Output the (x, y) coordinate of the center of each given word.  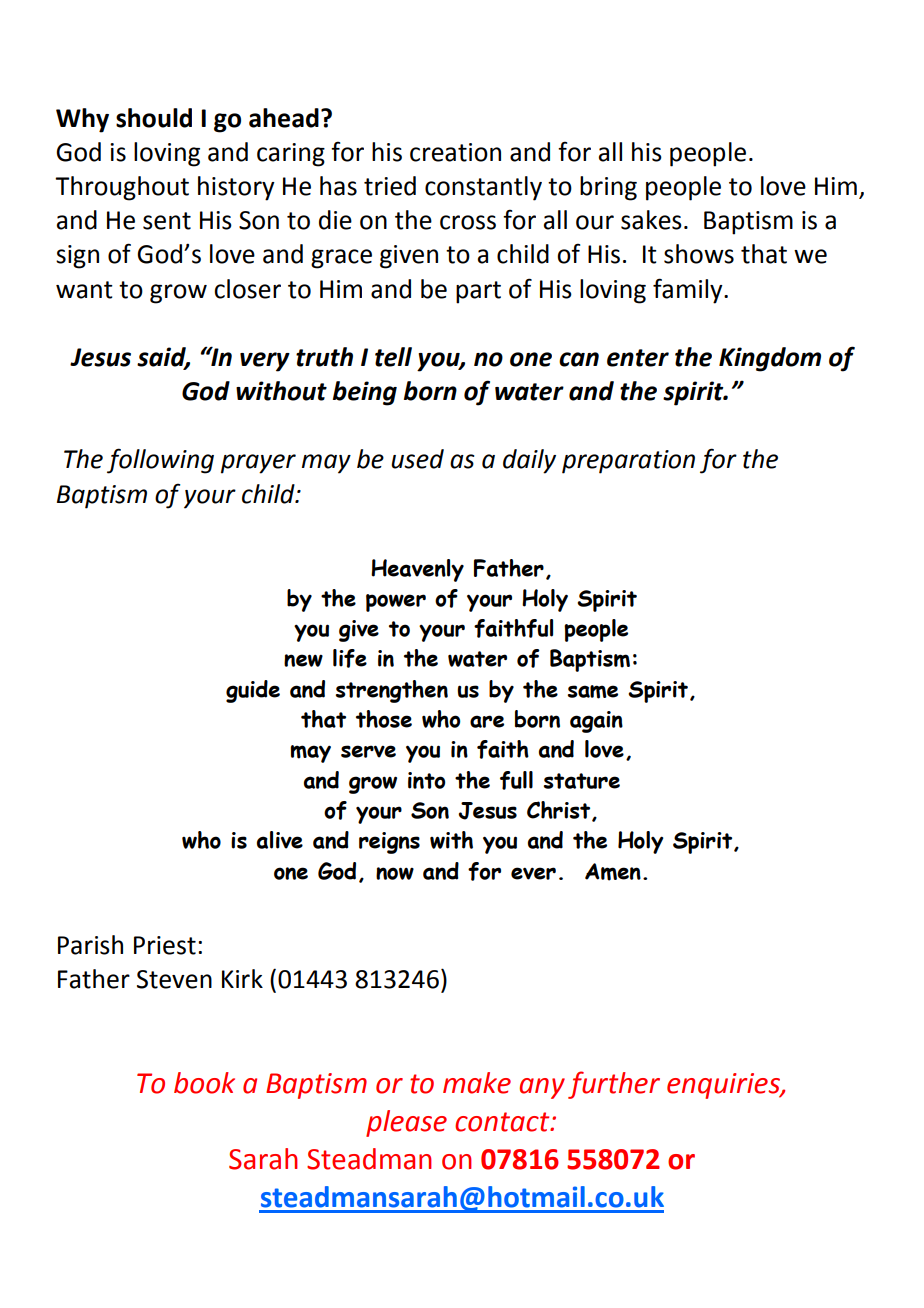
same (593, 692)
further (614, 1085)
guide (253, 691)
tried (390, 186)
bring (608, 188)
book (204, 1083)
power (396, 603)
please (406, 1123)
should (154, 118)
